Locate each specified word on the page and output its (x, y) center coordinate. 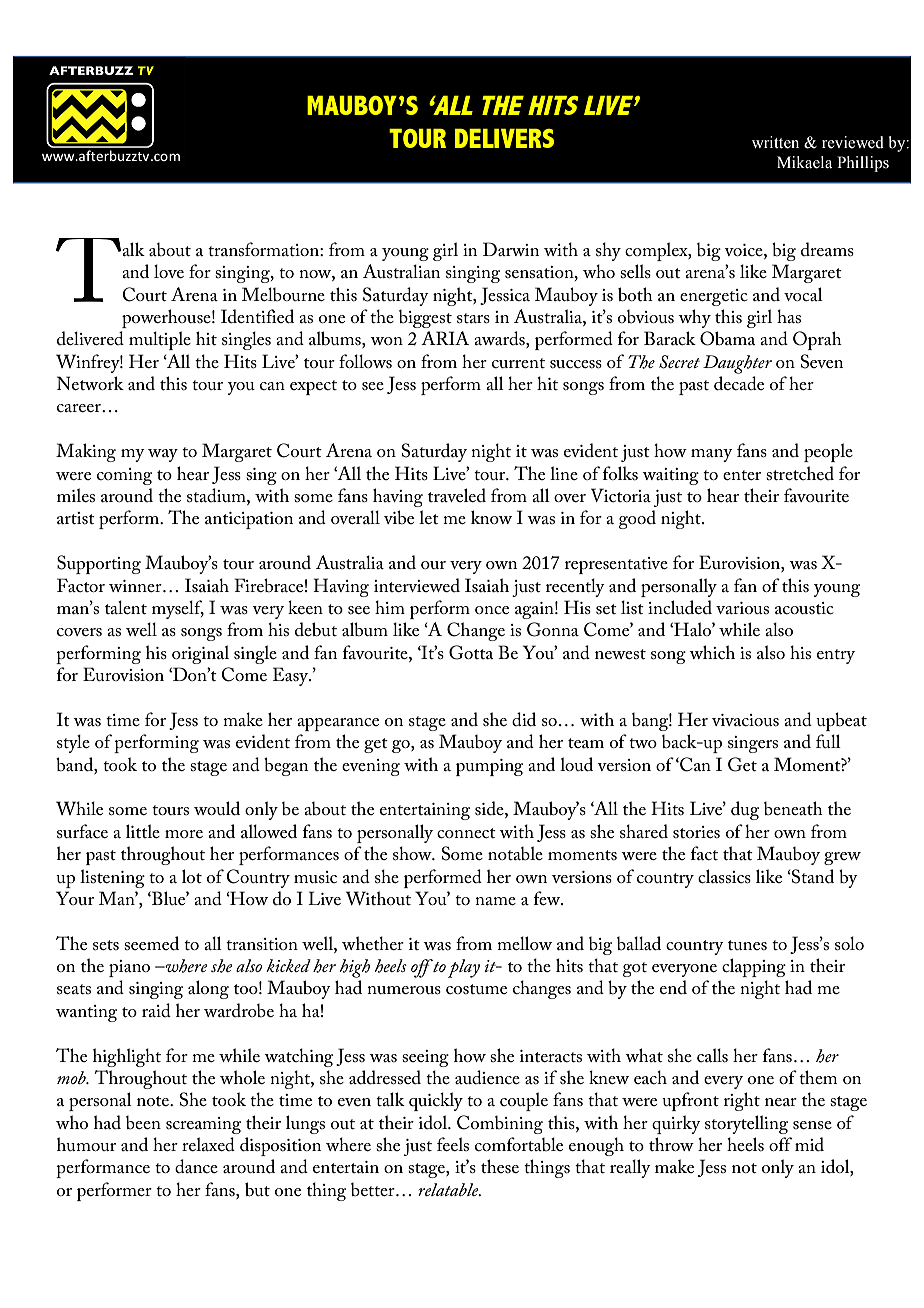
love (169, 271)
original (200, 654)
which (712, 652)
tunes (747, 945)
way (163, 455)
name (495, 901)
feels (453, 1144)
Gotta (471, 652)
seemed (151, 943)
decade (739, 383)
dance (196, 1166)
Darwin (511, 249)
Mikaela (804, 162)
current (518, 363)
